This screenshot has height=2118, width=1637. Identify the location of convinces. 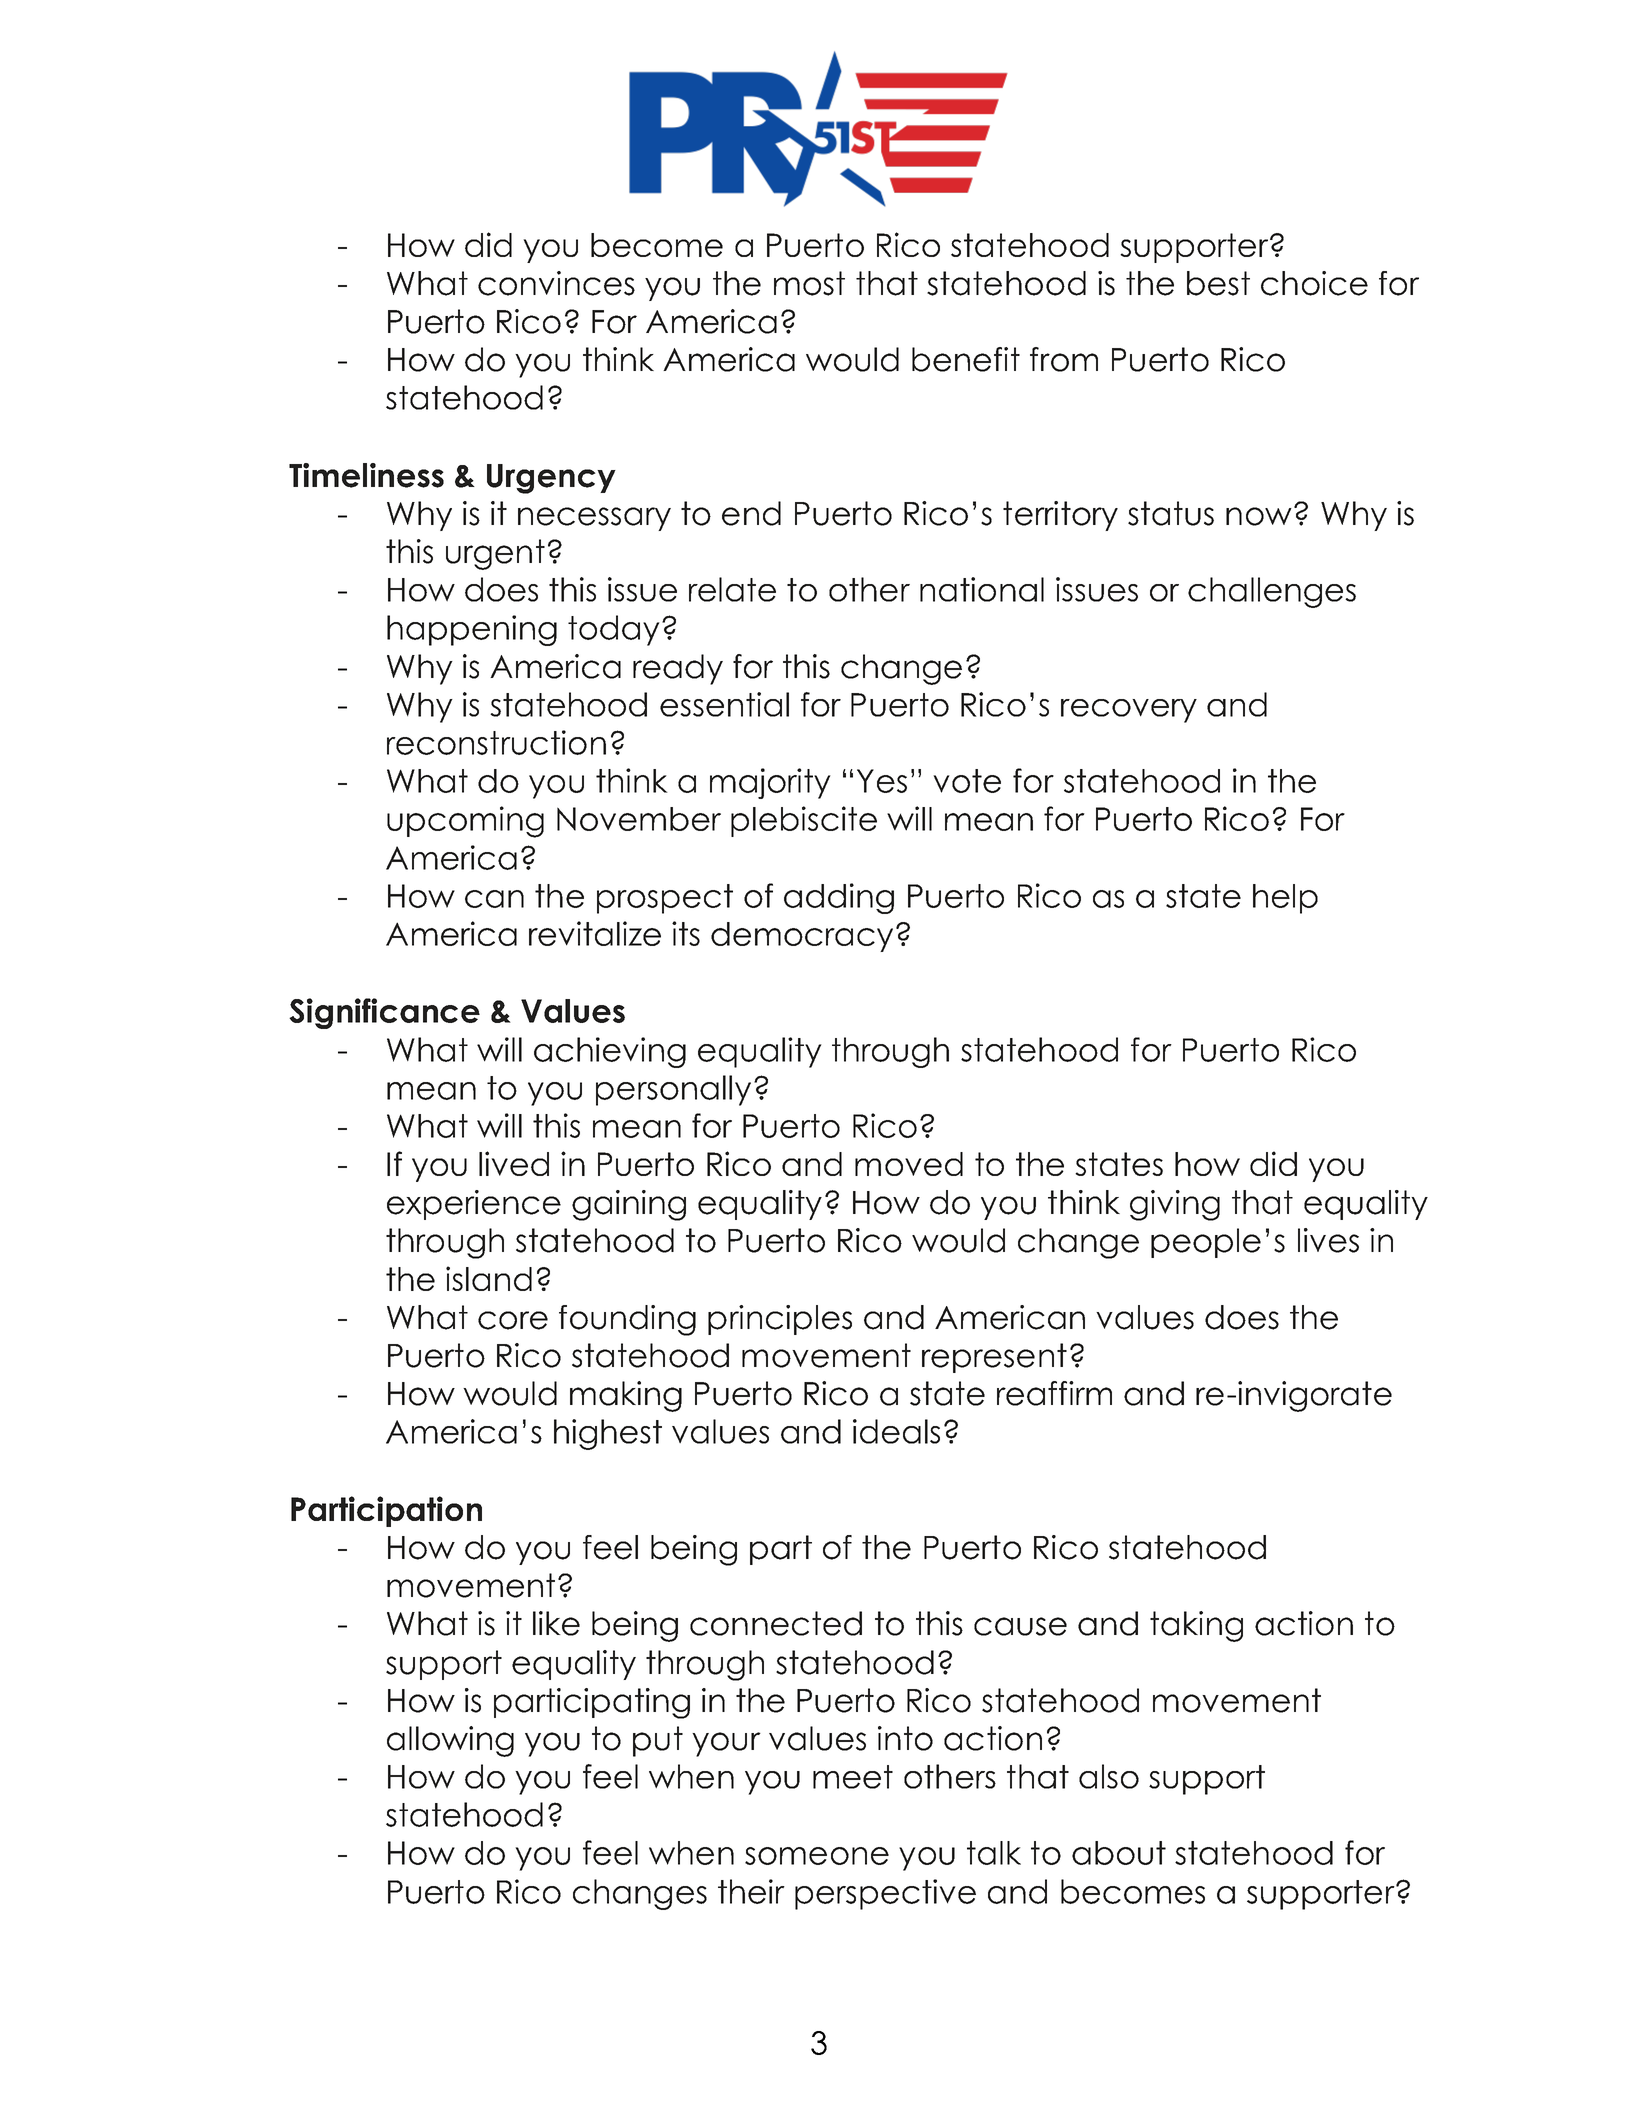
(556, 283).
